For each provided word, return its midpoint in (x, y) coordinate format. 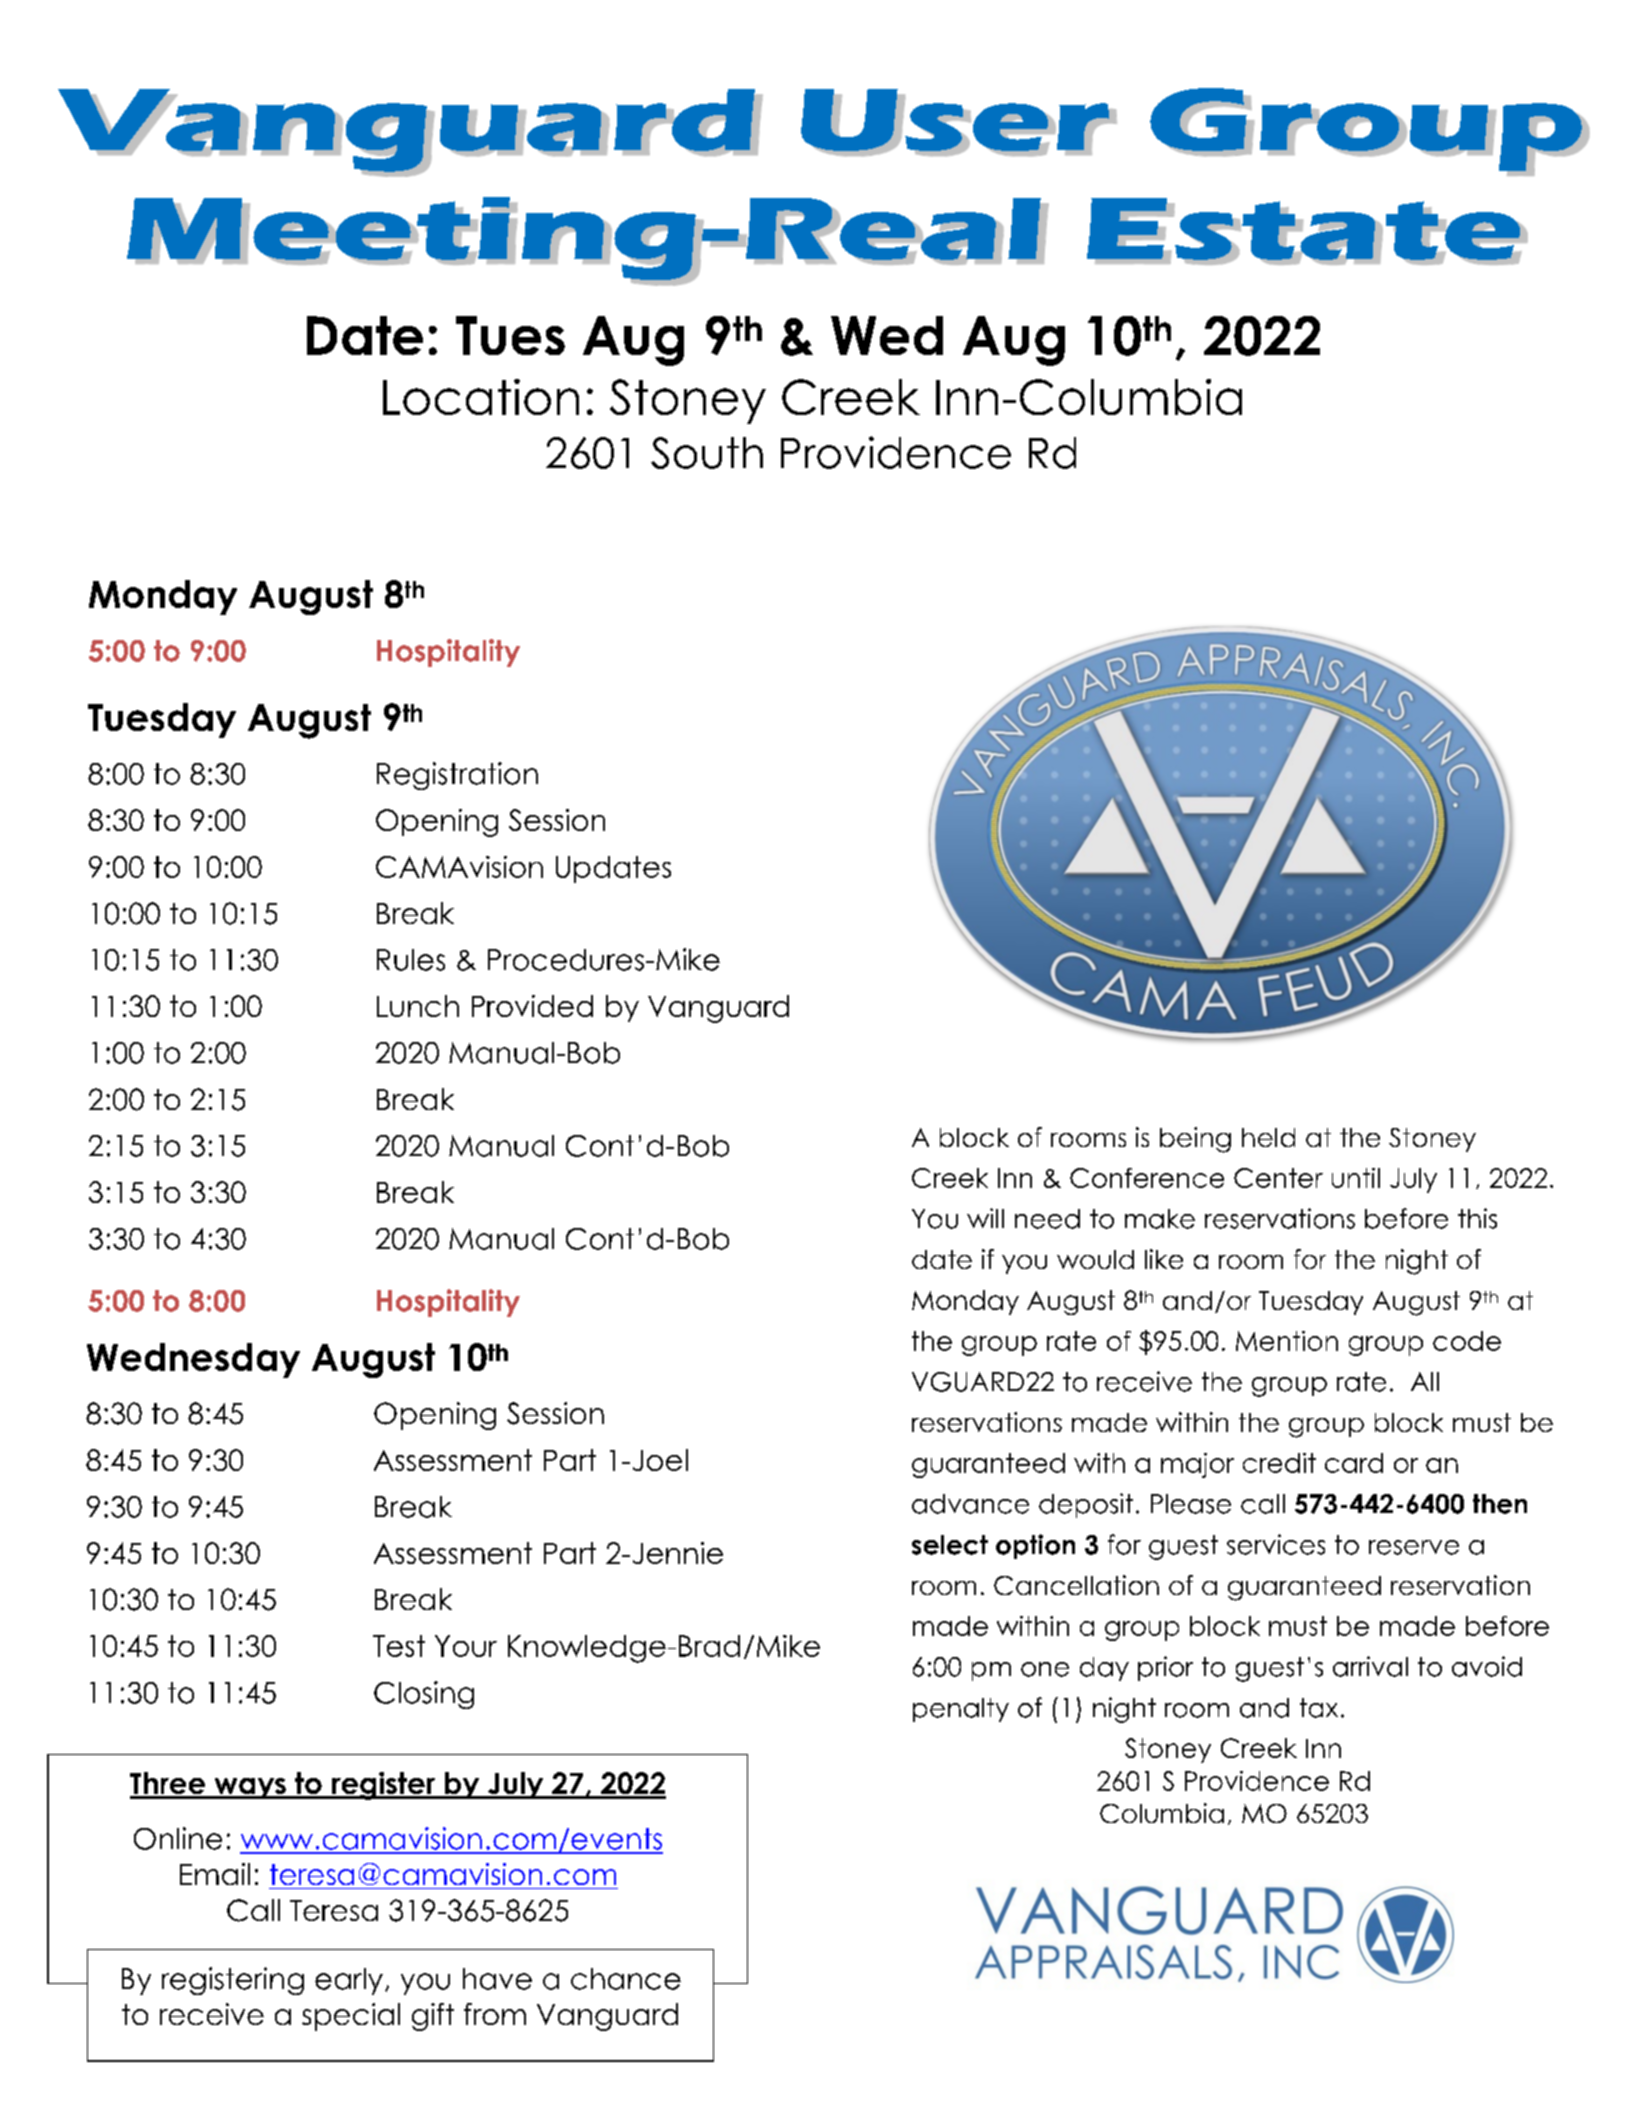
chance (626, 1979)
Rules (411, 960)
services (1276, 1544)
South (707, 453)
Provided (532, 1006)
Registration (457, 776)
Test (399, 1646)
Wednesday (193, 1360)
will (985, 1218)
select (950, 1545)
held (1268, 1137)
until (1356, 1178)
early (349, 1981)
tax (1319, 1708)
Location (481, 397)
